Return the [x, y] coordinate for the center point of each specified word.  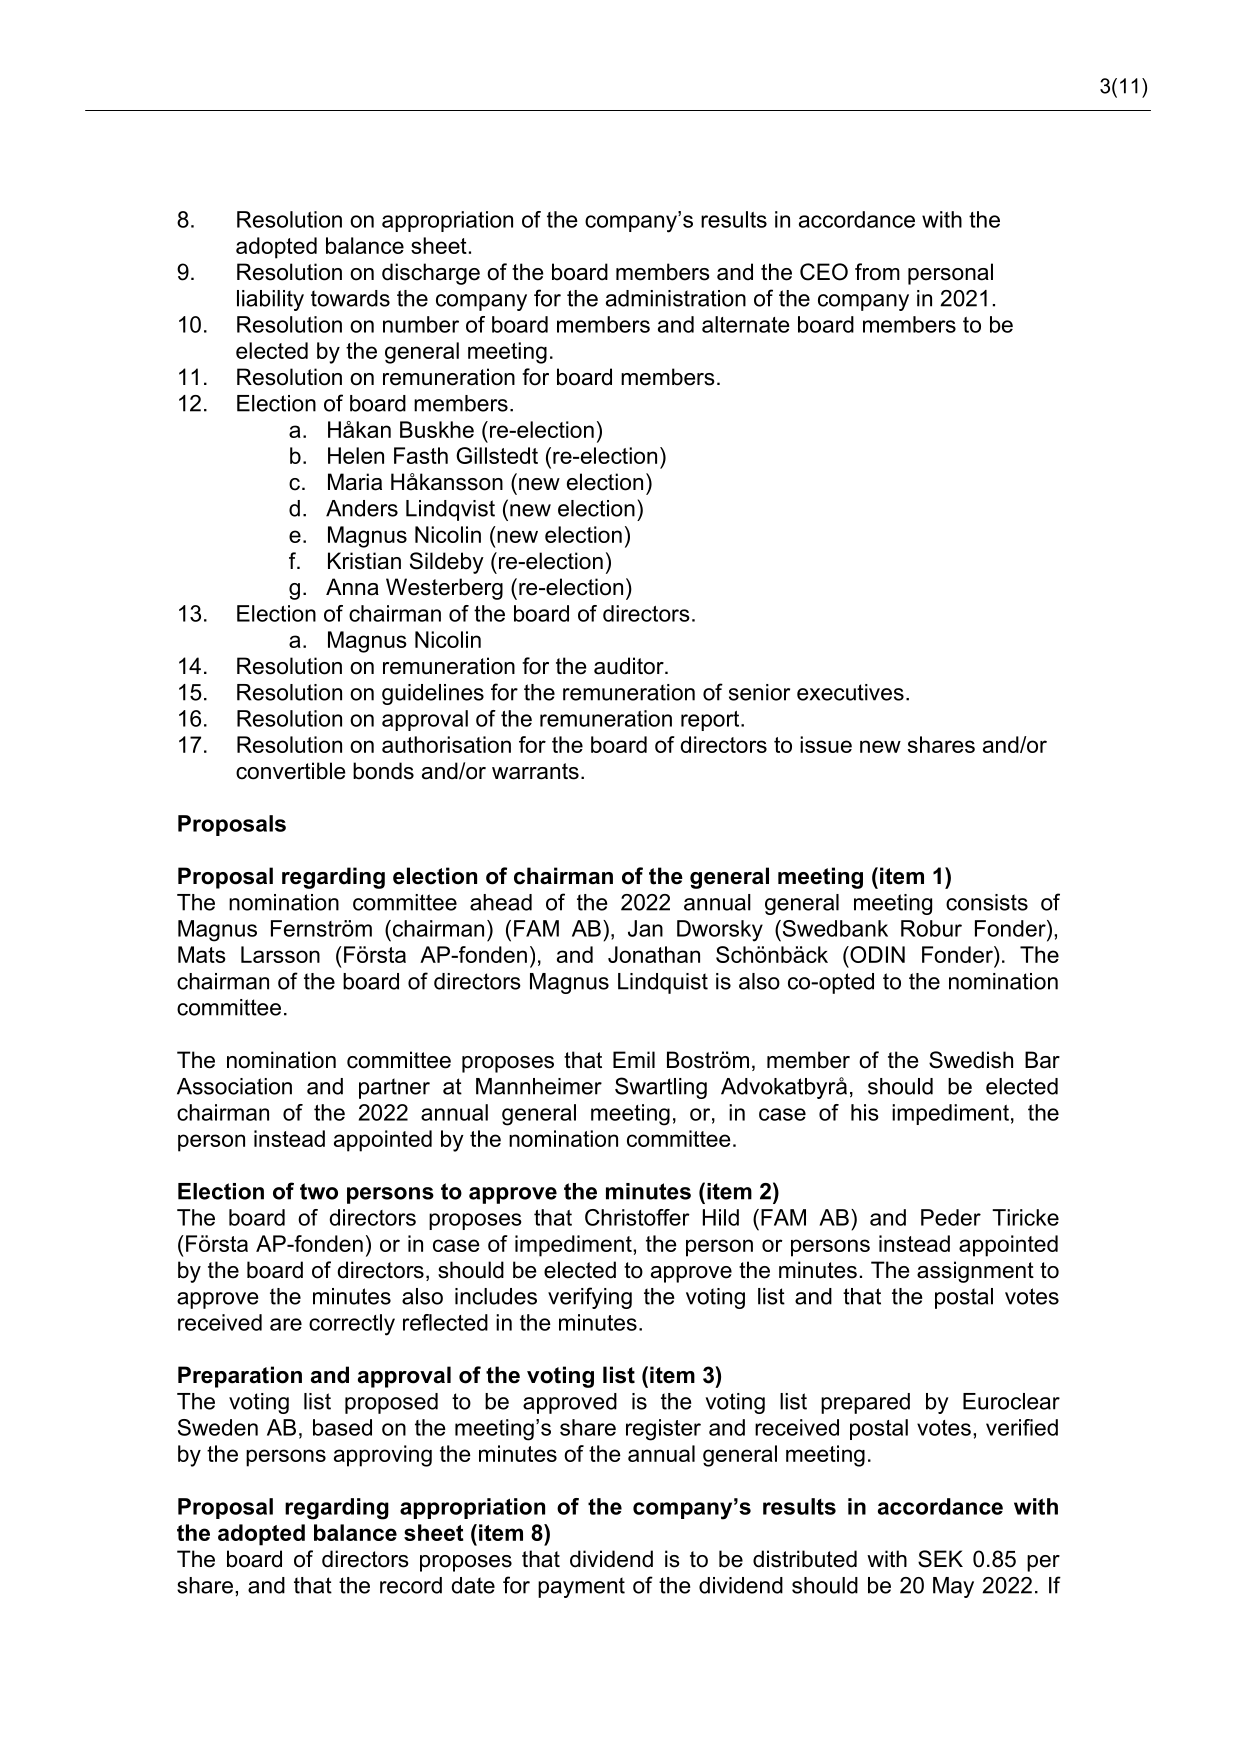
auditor [630, 666]
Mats [202, 954]
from [877, 272]
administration [676, 298]
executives [850, 692]
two [319, 1191]
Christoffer [637, 1217]
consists [987, 902]
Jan [645, 928]
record [411, 1585]
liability [270, 300]
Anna [352, 587]
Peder [951, 1217]
